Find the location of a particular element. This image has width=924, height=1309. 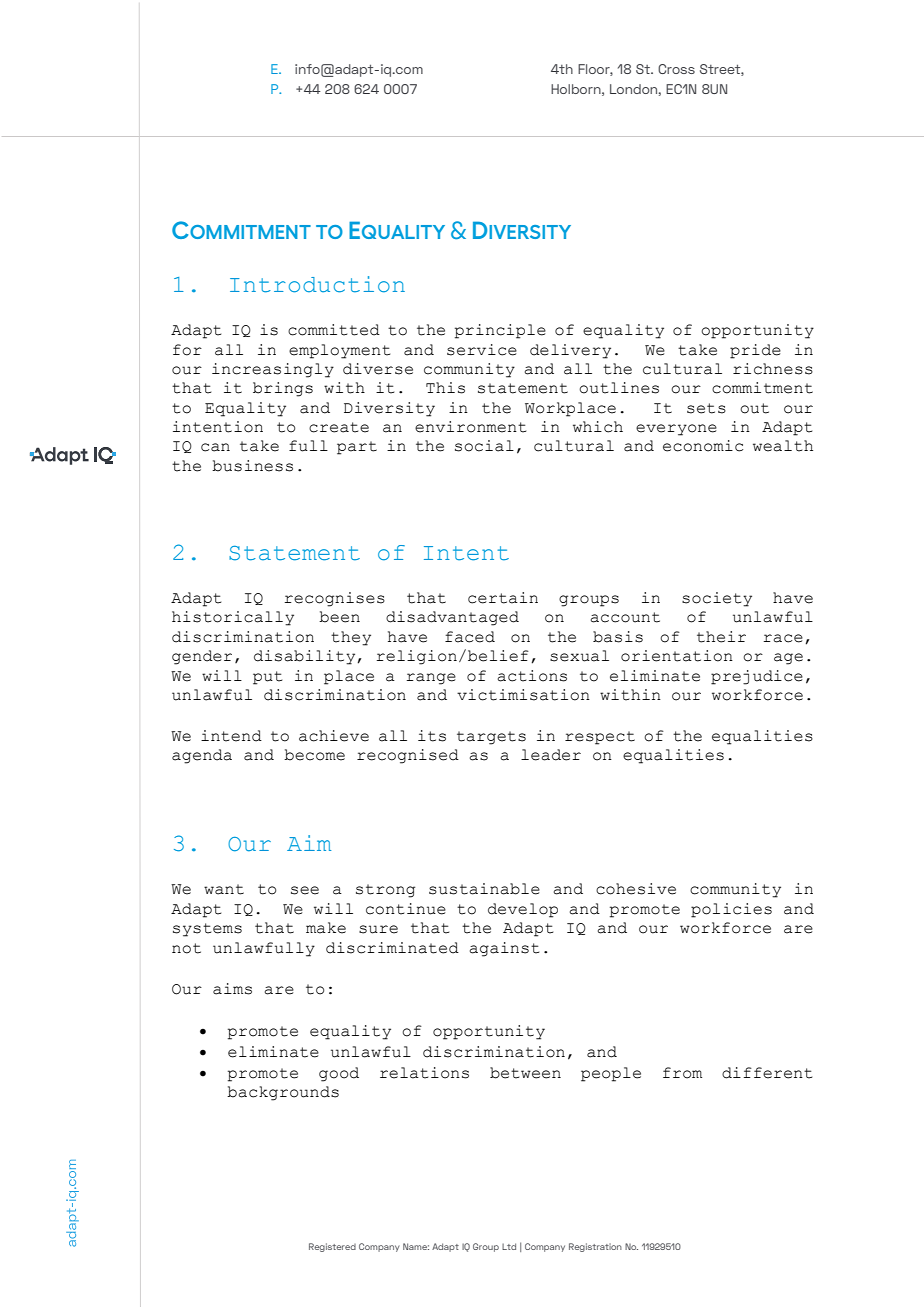

Introduction is located at coordinates (317, 284).
